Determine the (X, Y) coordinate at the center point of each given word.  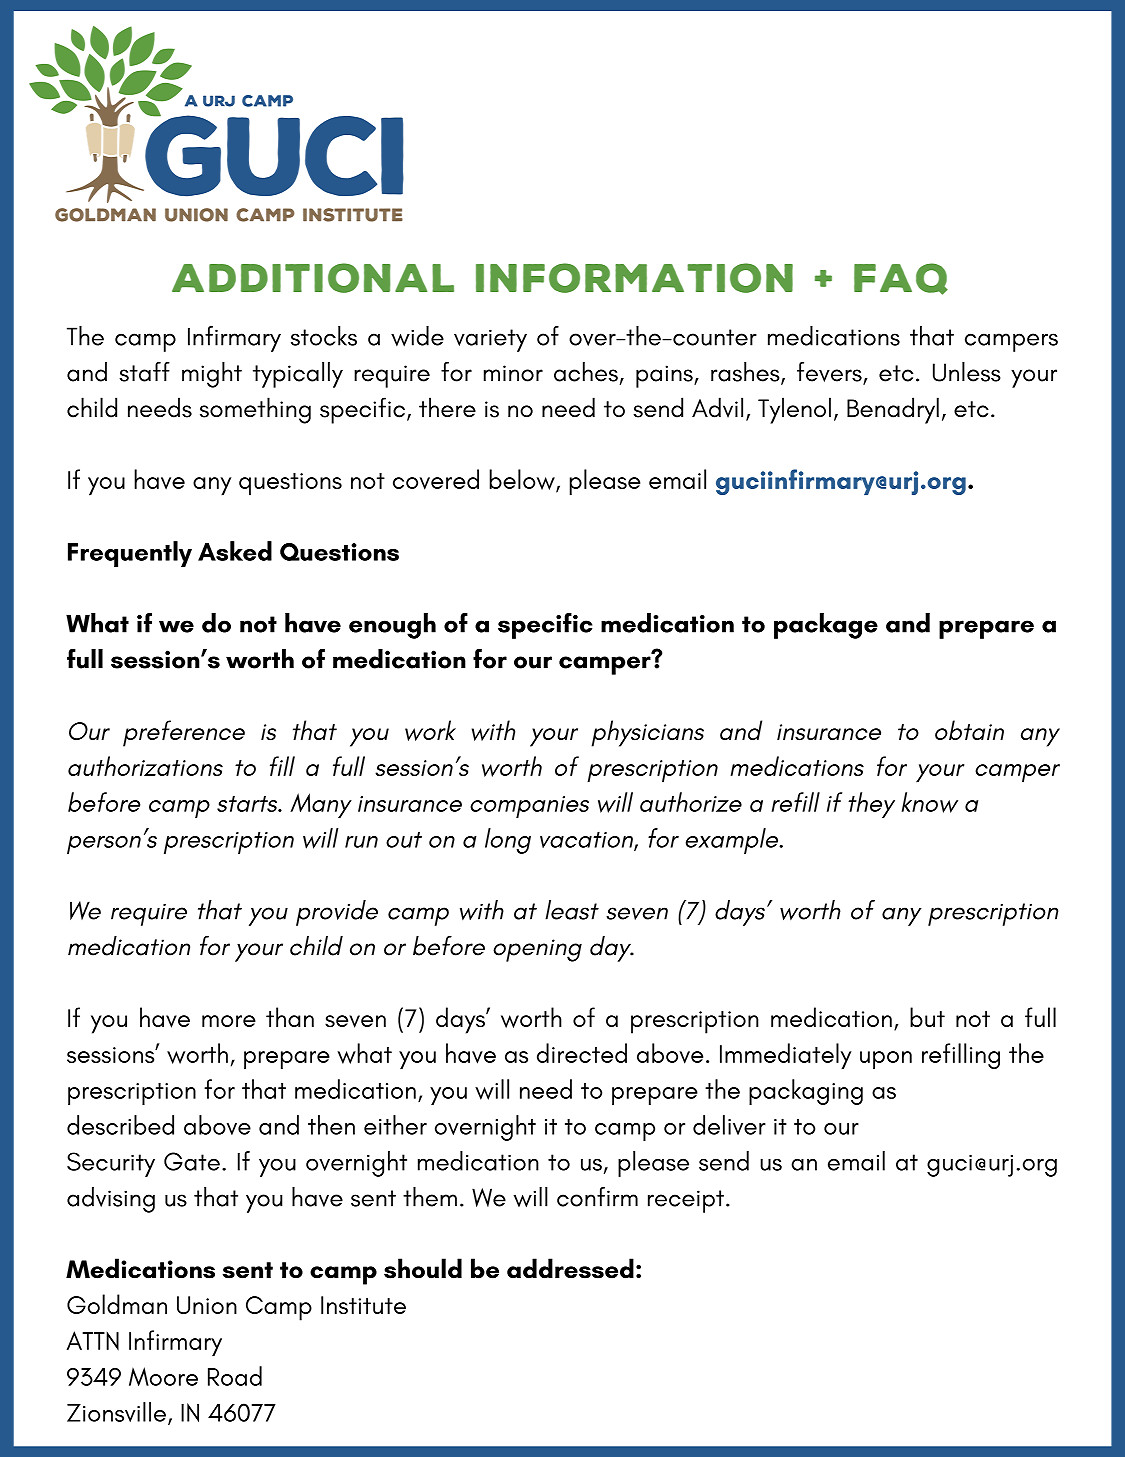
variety (490, 340)
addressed (570, 1268)
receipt (686, 1201)
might (212, 375)
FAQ (901, 279)
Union (207, 1305)
